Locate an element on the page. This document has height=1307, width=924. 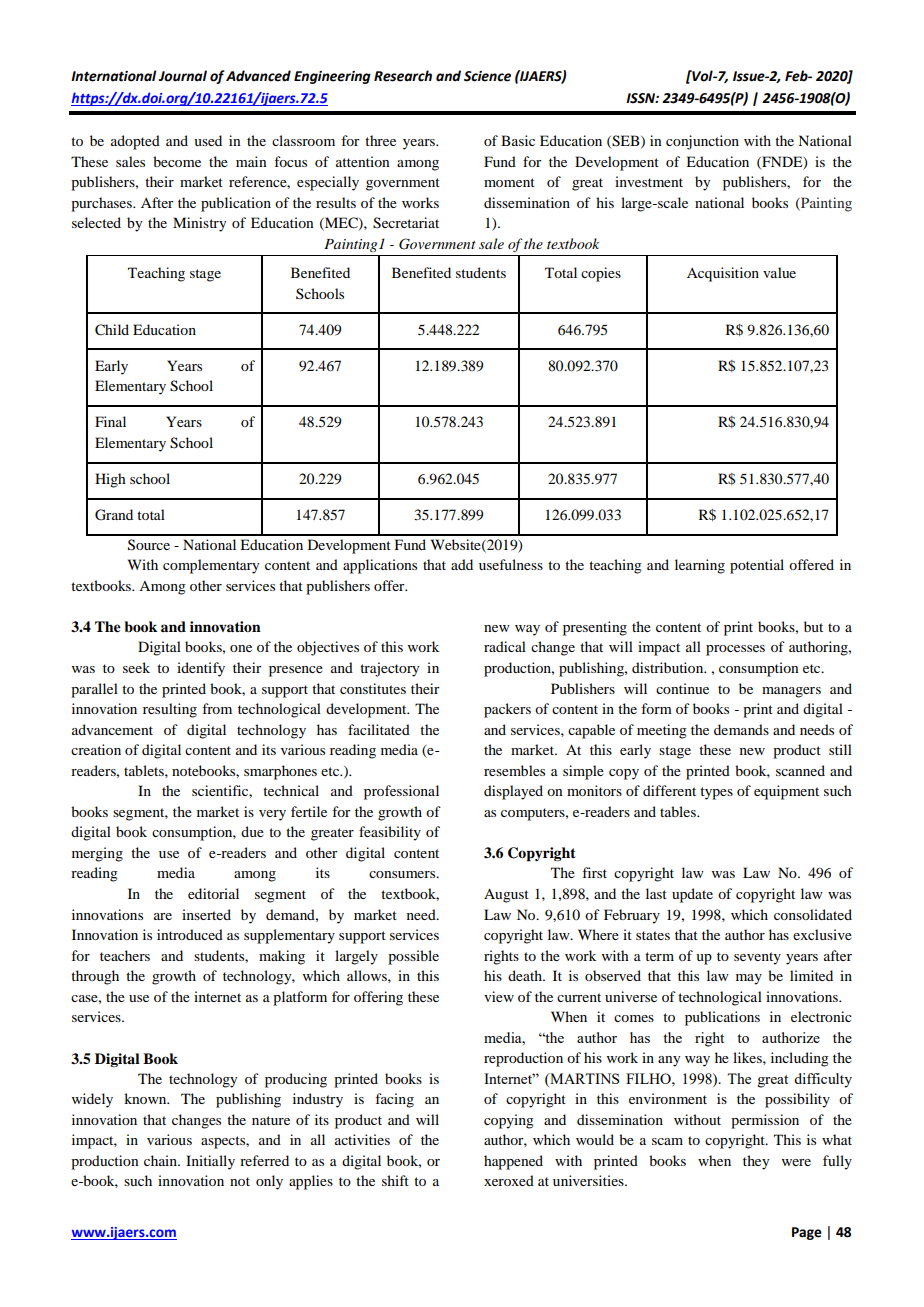
August is located at coordinates (506, 895).
